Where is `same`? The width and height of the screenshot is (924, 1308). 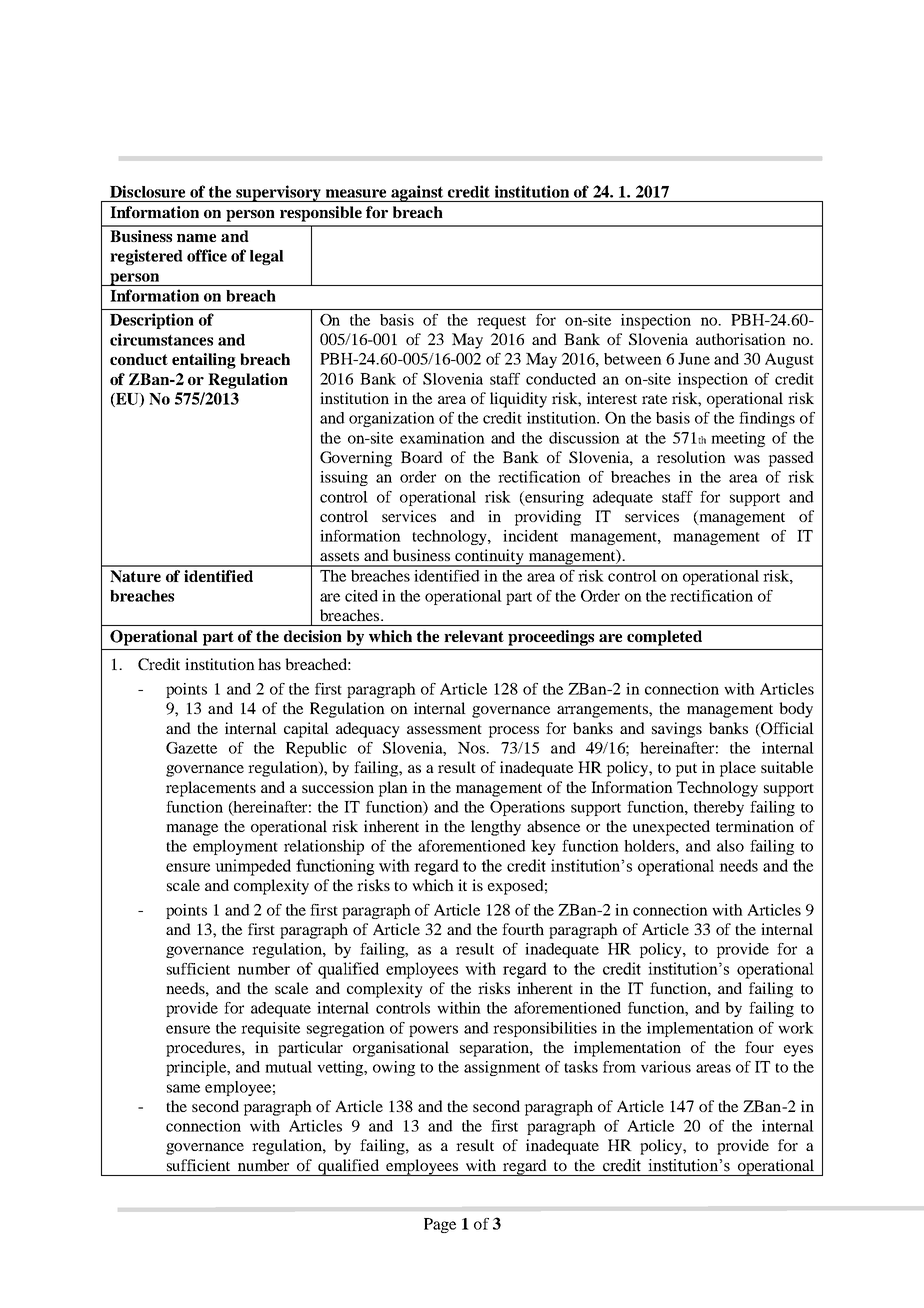
same is located at coordinates (183, 1088).
